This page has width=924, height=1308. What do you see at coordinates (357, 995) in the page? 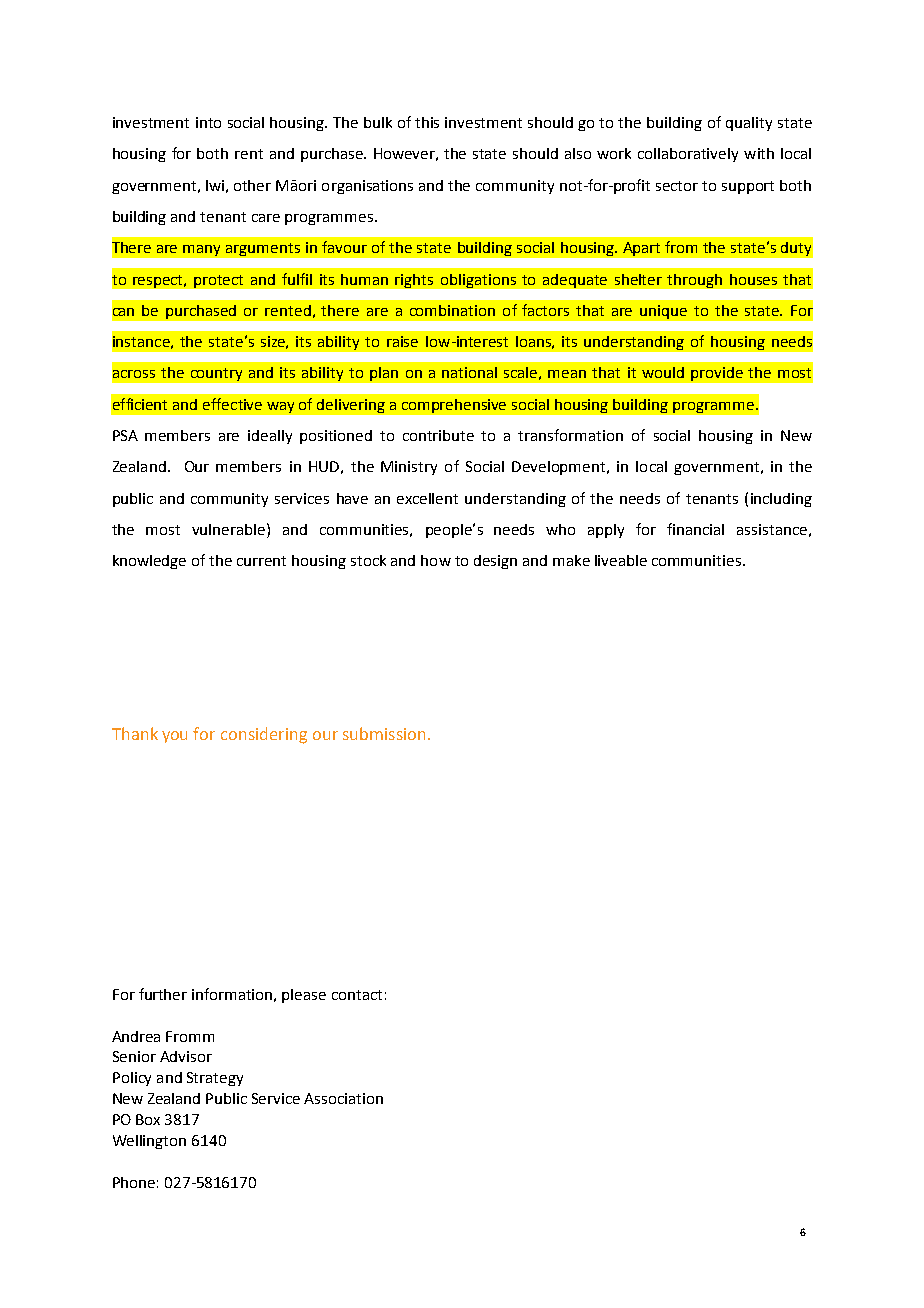
I see `contact` at bounding box center [357, 995].
